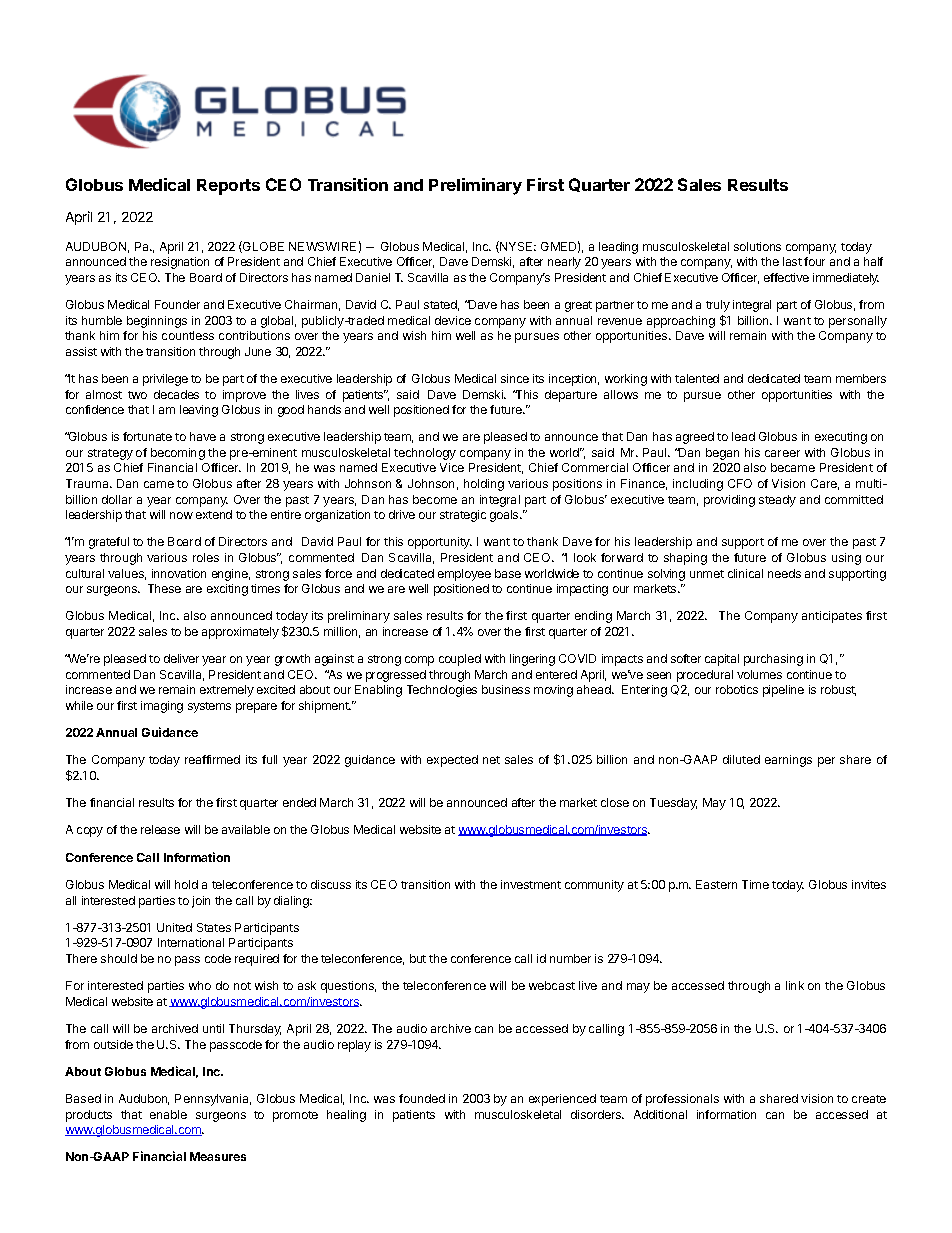 The image size is (952, 1233). I want to click on release, so click(160, 829).
